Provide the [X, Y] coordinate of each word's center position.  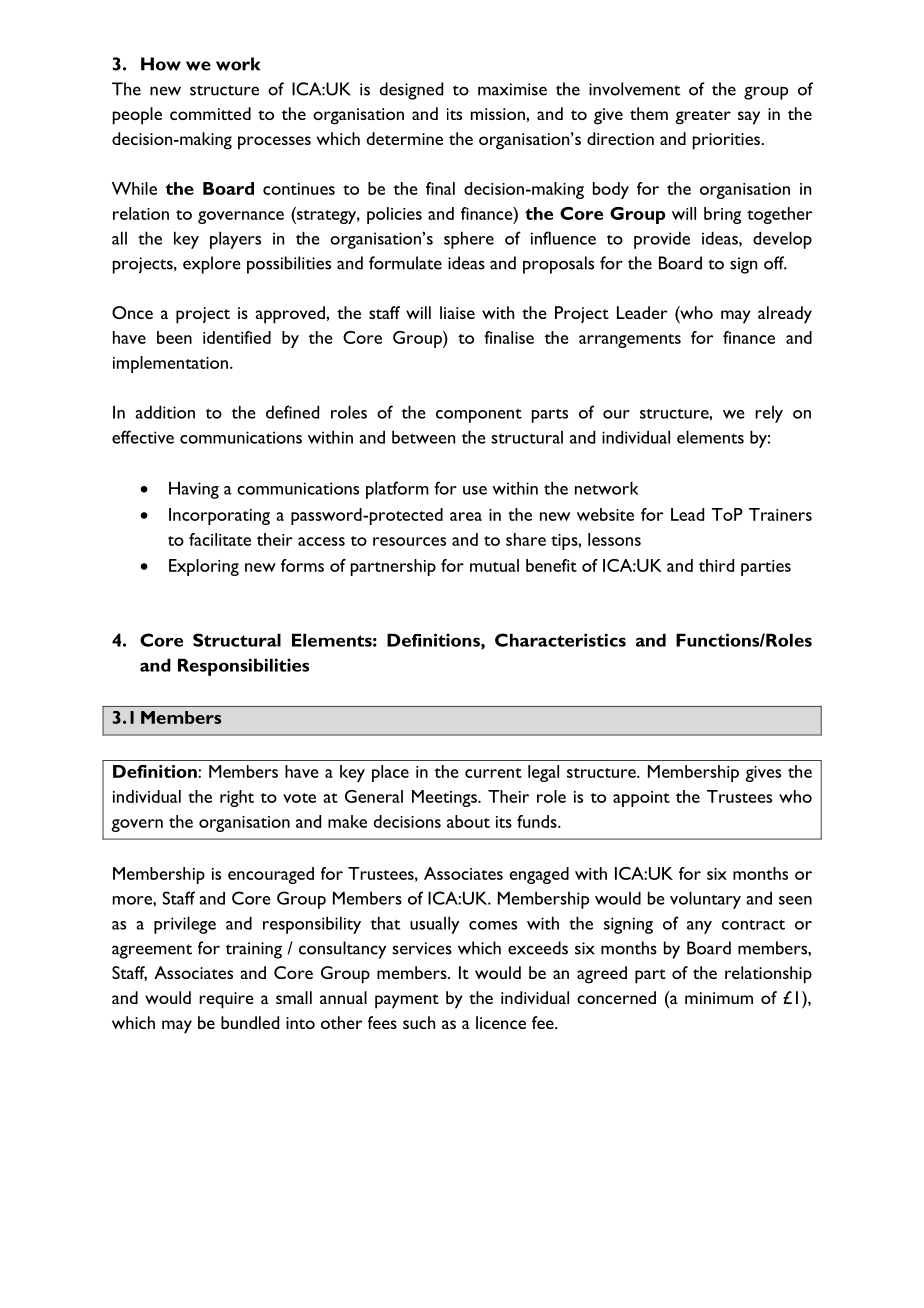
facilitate [220, 539]
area [466, 516]
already [785, 315]
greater [703, 117]
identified [237, 337]
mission [499, 114]
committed [210, 113]
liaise [457, 312]
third [716, 565]
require [226, 1000]
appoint [641, 799]
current [493, 773]
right [237, 798]
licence [501, 1022]
